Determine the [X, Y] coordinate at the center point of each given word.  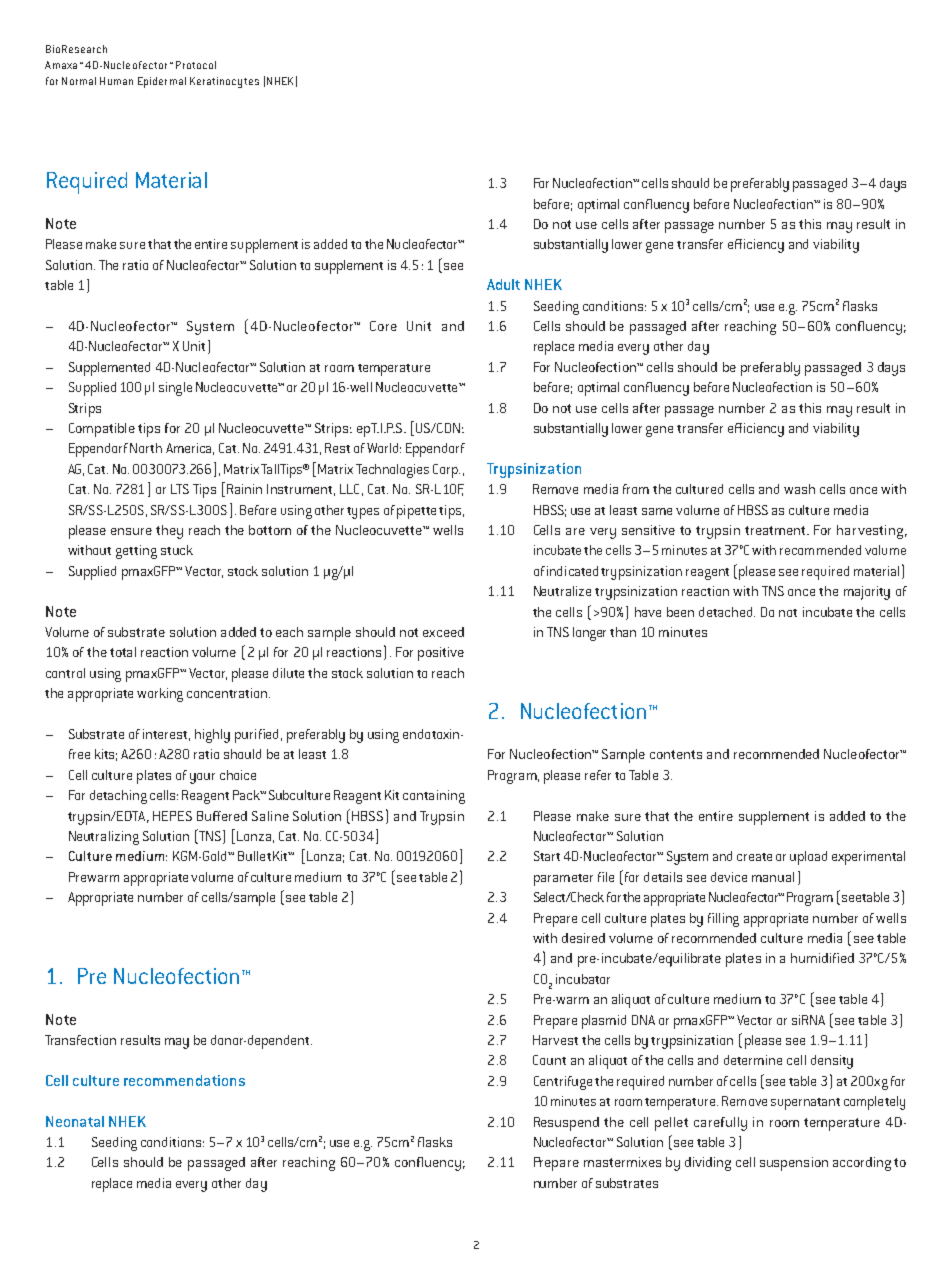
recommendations [184, 1080]
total [123, 652]
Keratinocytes [224, 82]
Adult [503, 284]
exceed [443, 632]
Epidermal [162, 82]
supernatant [805, 1104]
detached [727, 612]
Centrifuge [563, 1083]
